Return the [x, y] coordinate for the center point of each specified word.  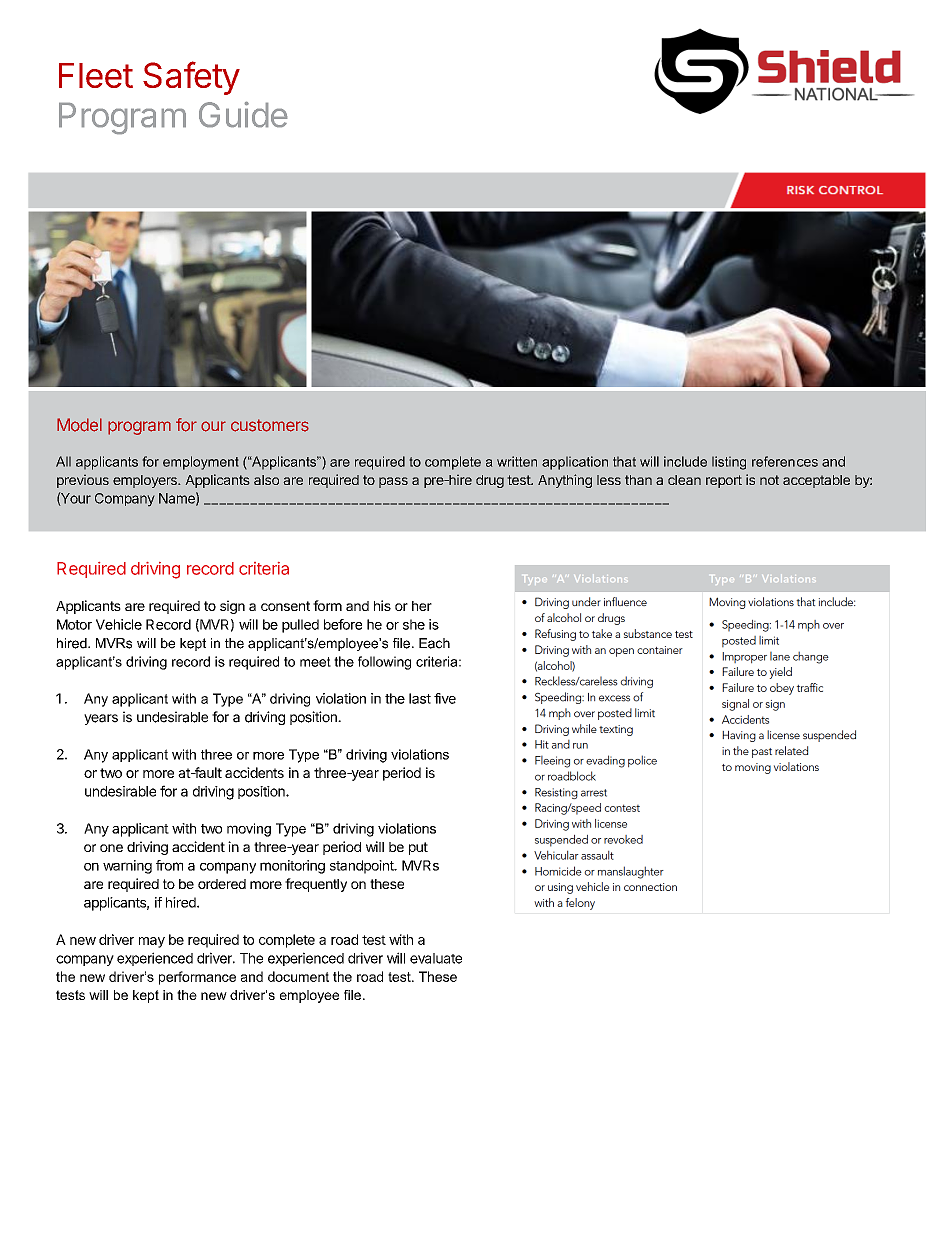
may [152, 942]
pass [393, 482]
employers [146, 481]
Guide [243, 114]
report [724, 481]
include [685, 461]
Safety [191, 78]
